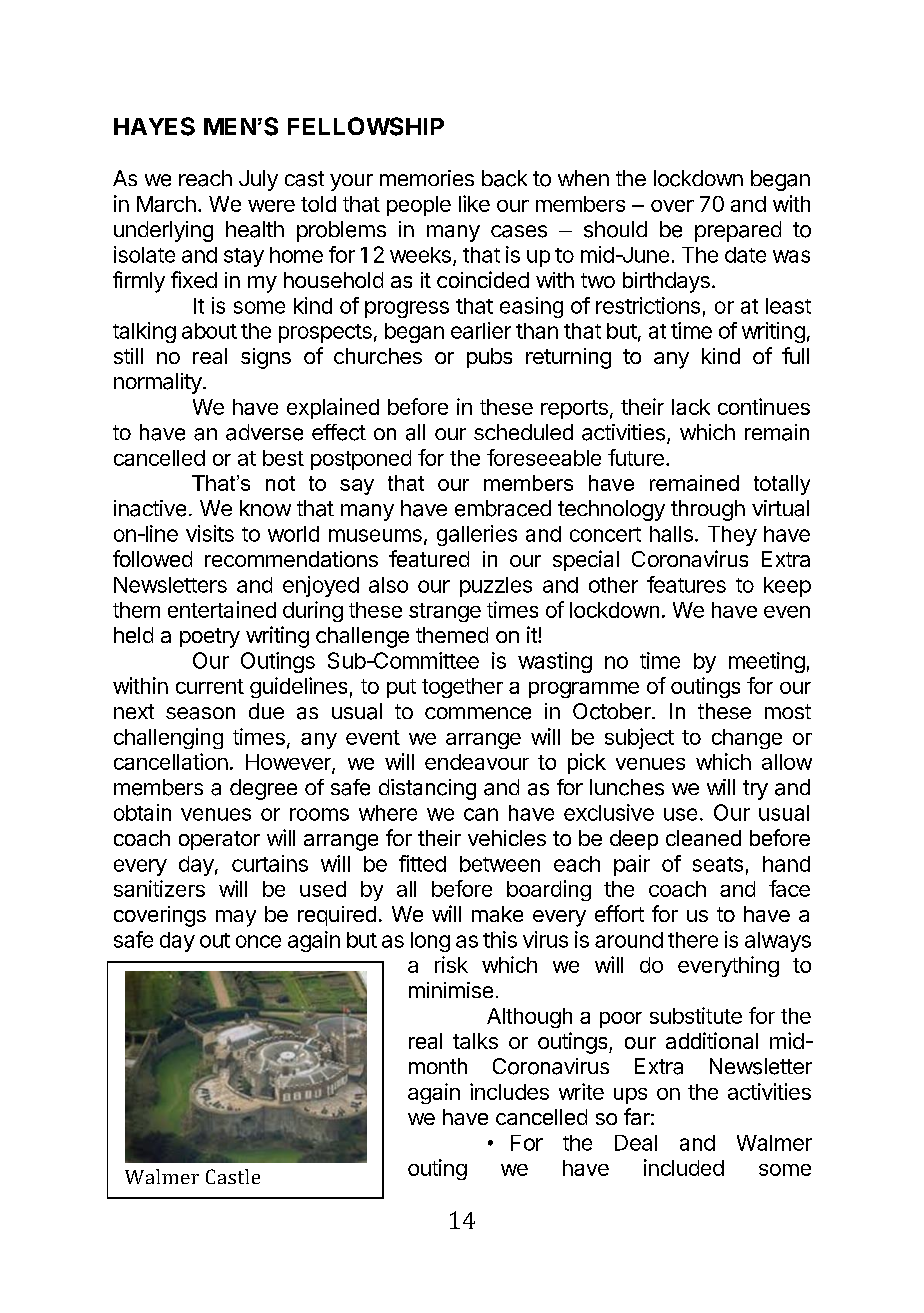 The width and height of the screenshot is (924, 1313). Describe the element at coordinates (445, 612) in the screenshot. I see `strange` at that location.
